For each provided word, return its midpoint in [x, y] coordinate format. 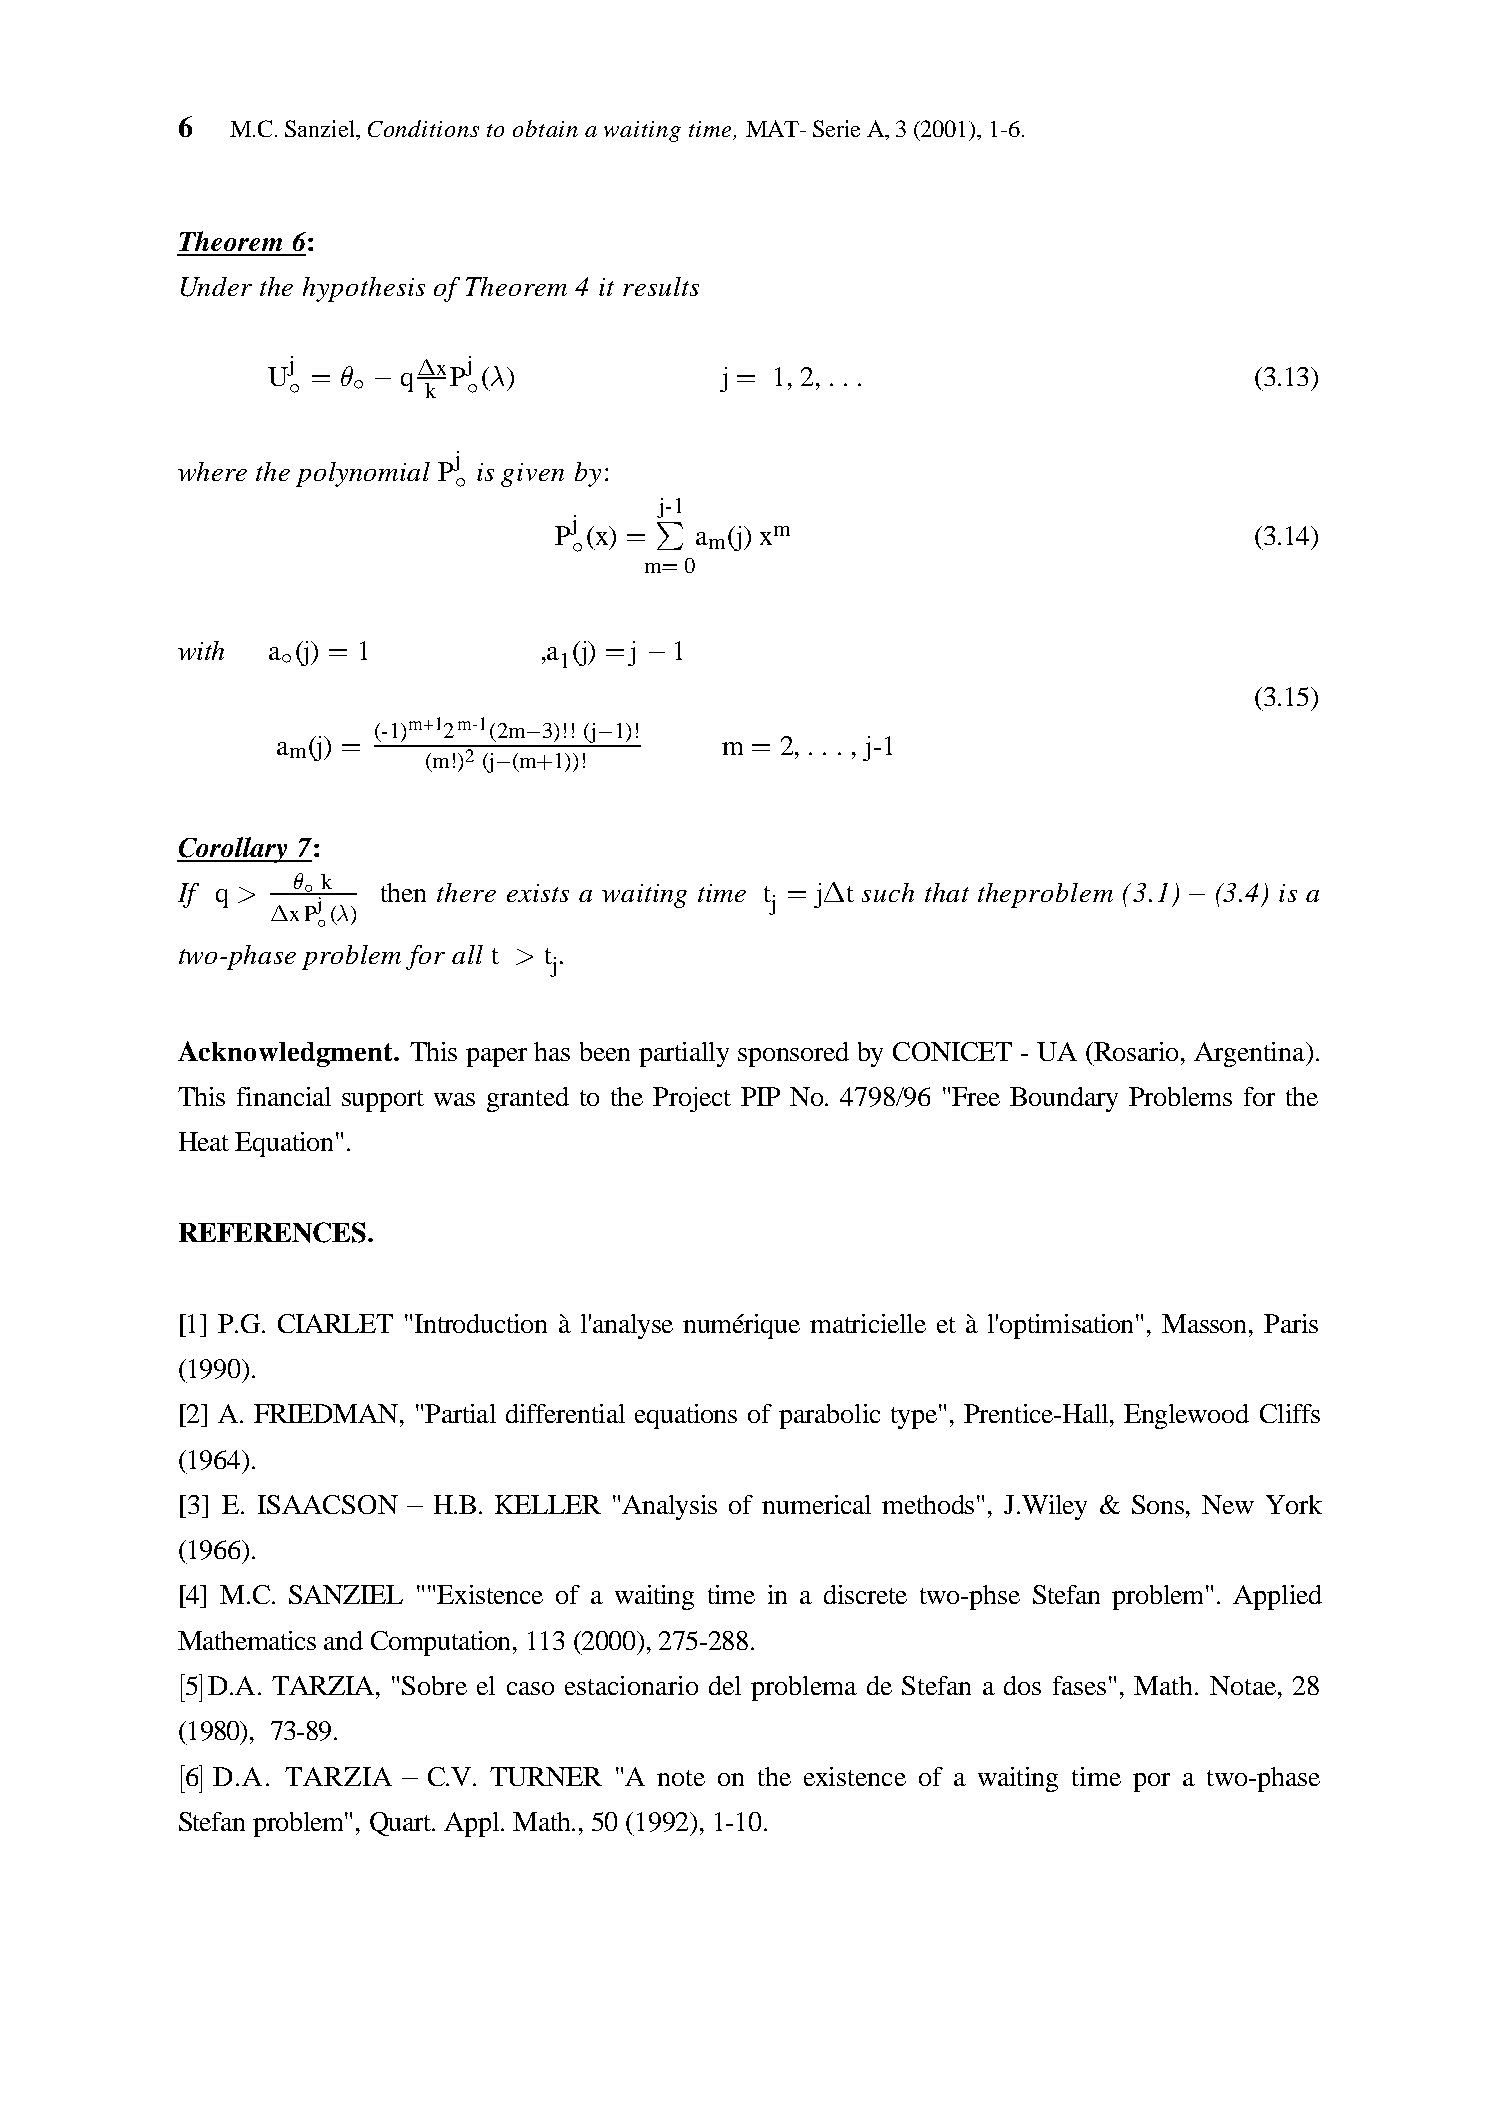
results [661, 286]
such [888, 892]
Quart [402, 1824]
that [947, 892]
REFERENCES [272, 1232]
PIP [760, 1096]
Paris [1291, 1323]
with [201, 650]
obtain [545, 128]
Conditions [423, 128]
